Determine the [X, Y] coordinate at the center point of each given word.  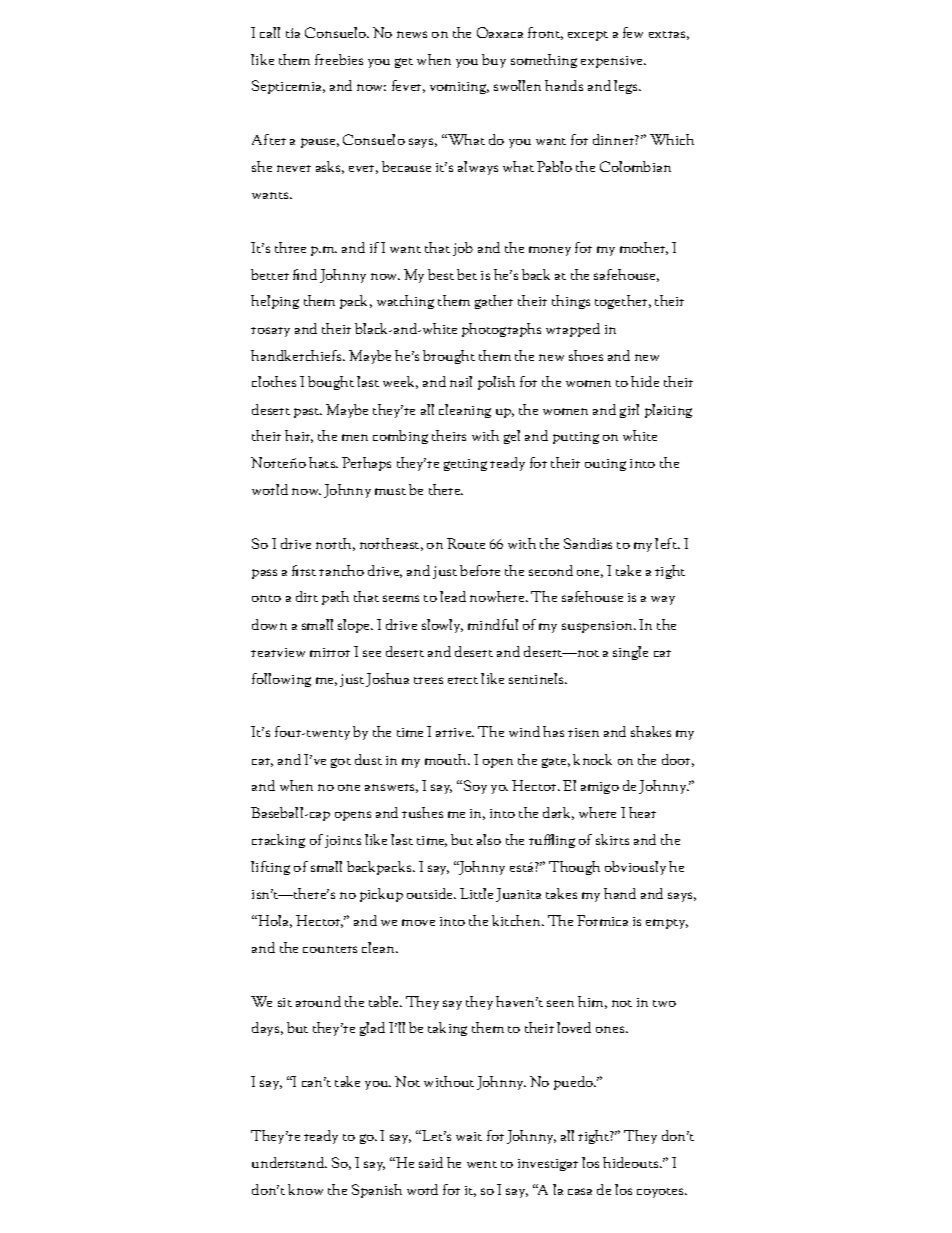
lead [453, 596]
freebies [339, 59]
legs [627, 87]
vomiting [459, 88]
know [305, 1189]
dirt [307, 596]
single [630, 653]
